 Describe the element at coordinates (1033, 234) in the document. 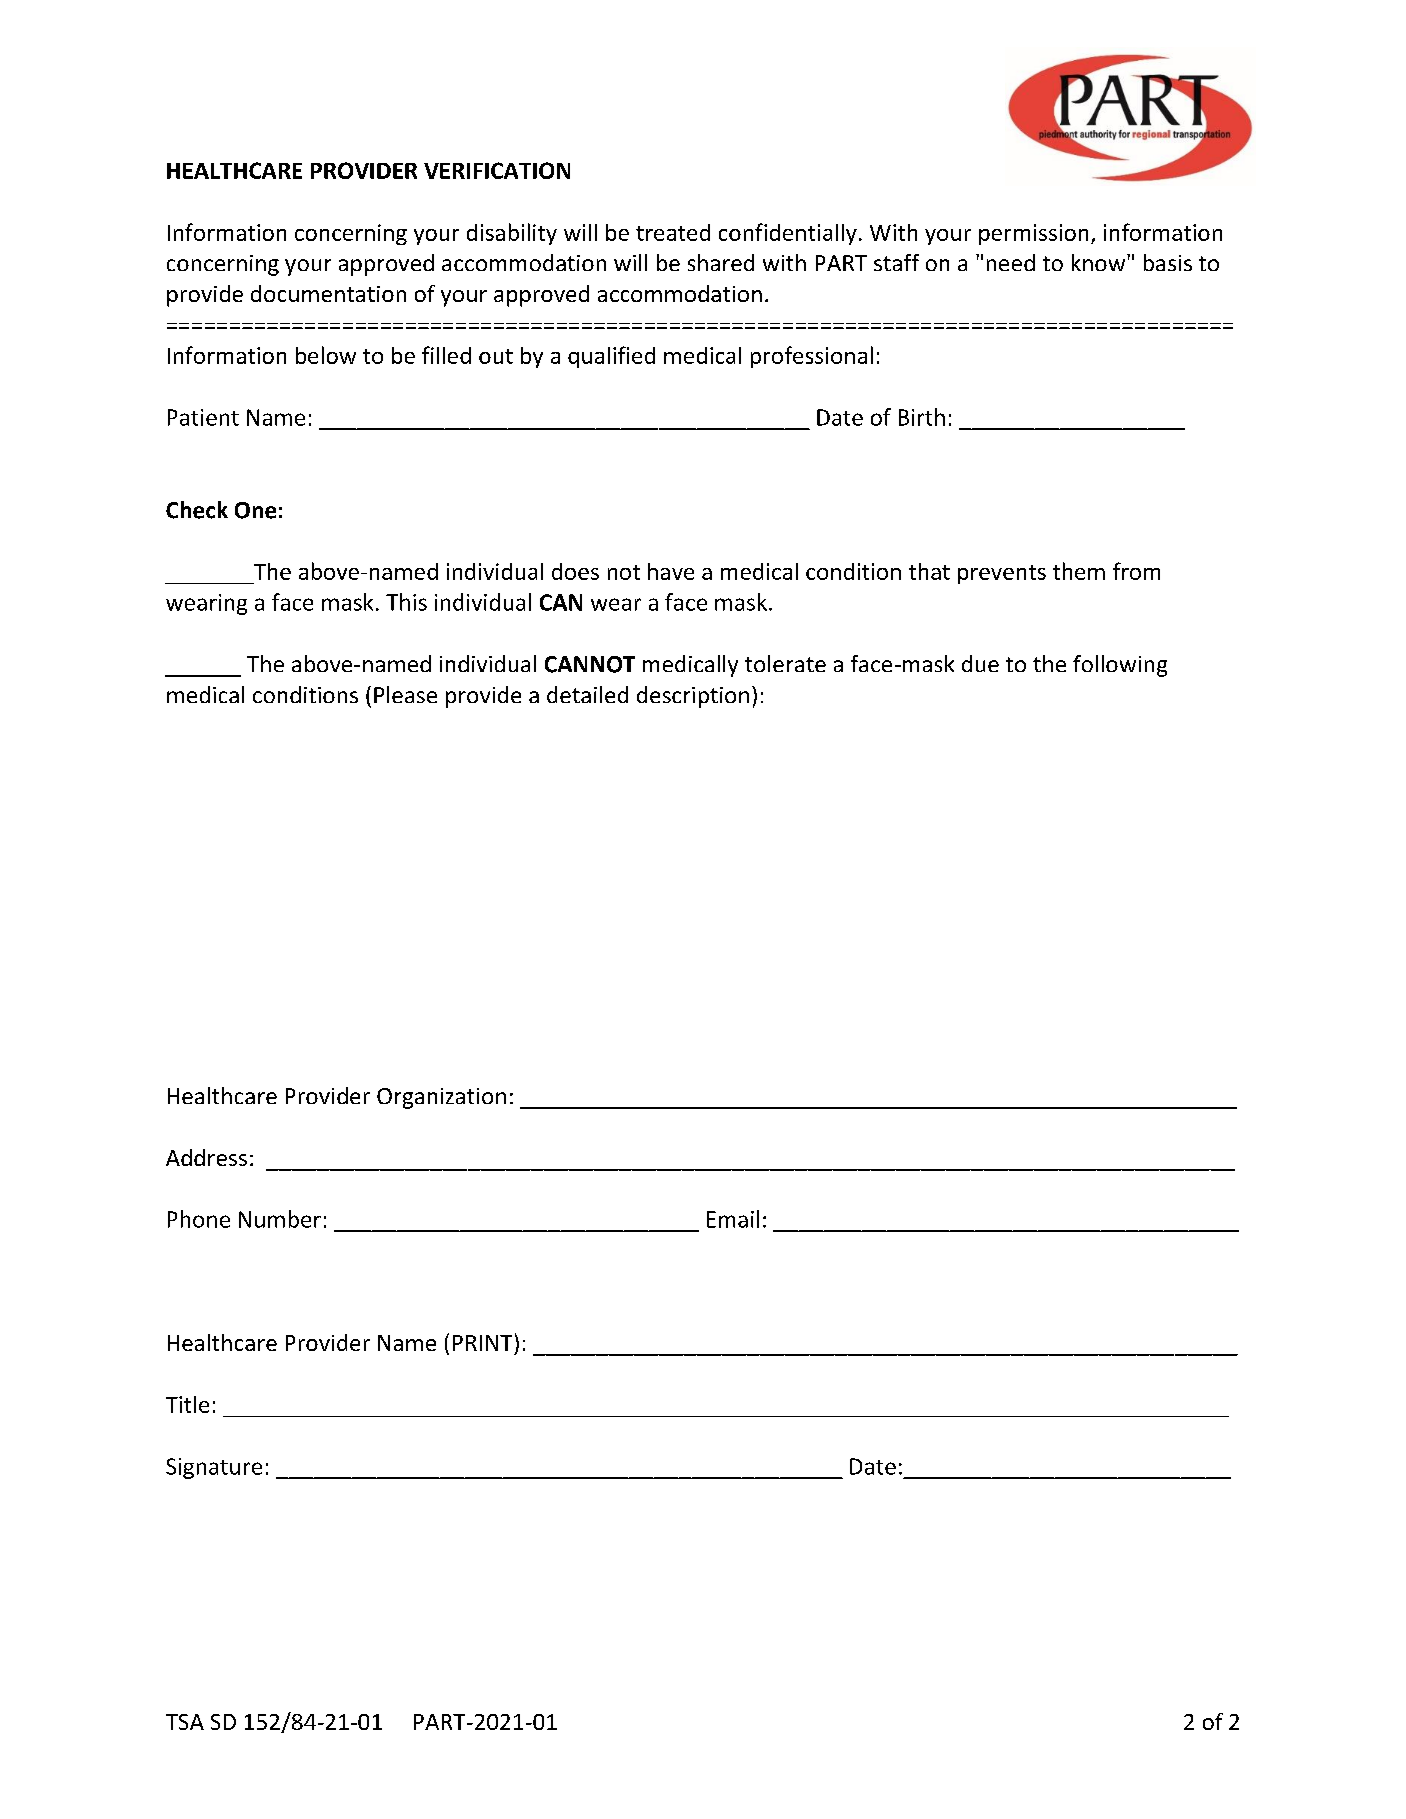

I see `permission` at that location.
